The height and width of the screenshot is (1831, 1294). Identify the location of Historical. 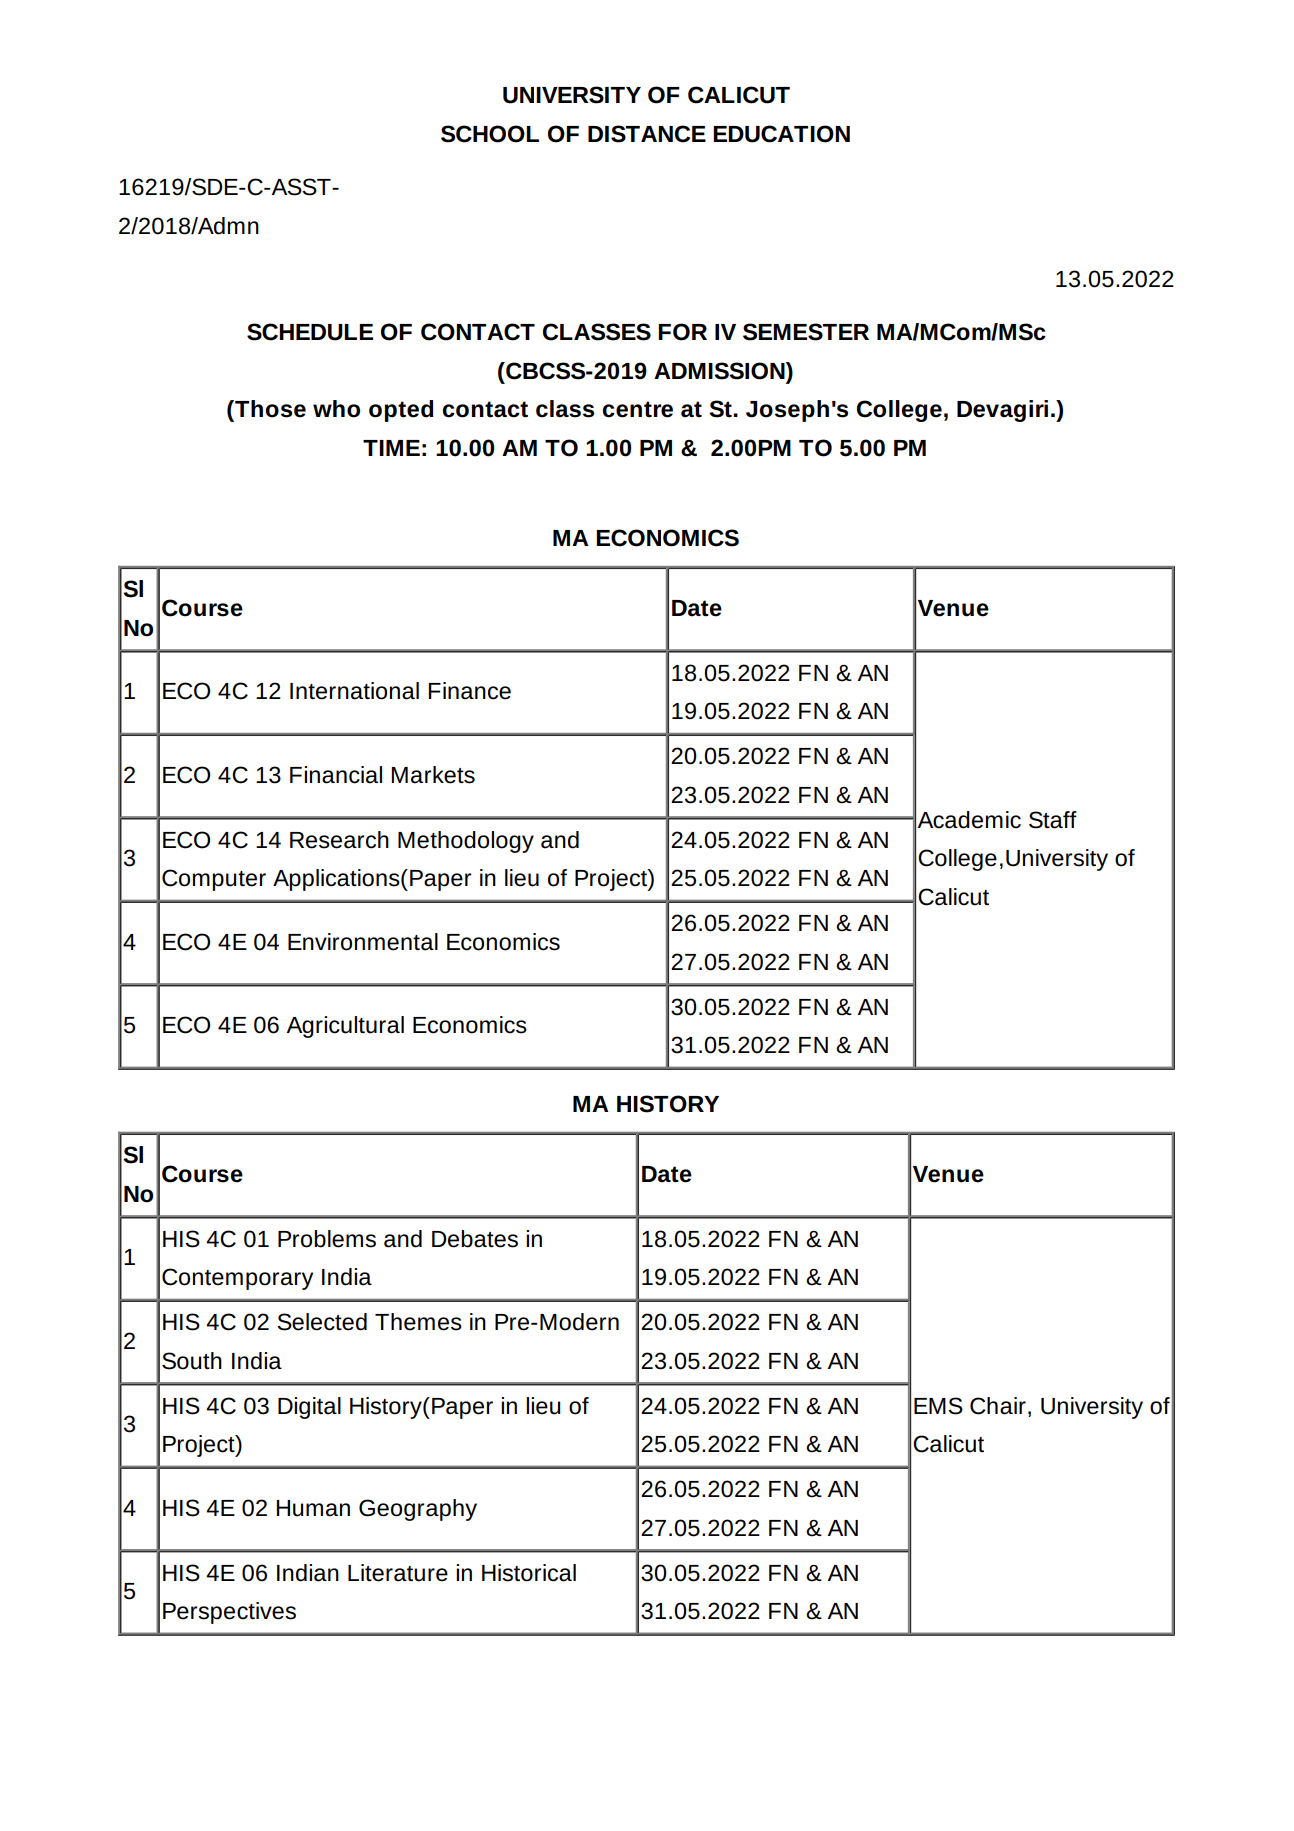
(529, 1573).
